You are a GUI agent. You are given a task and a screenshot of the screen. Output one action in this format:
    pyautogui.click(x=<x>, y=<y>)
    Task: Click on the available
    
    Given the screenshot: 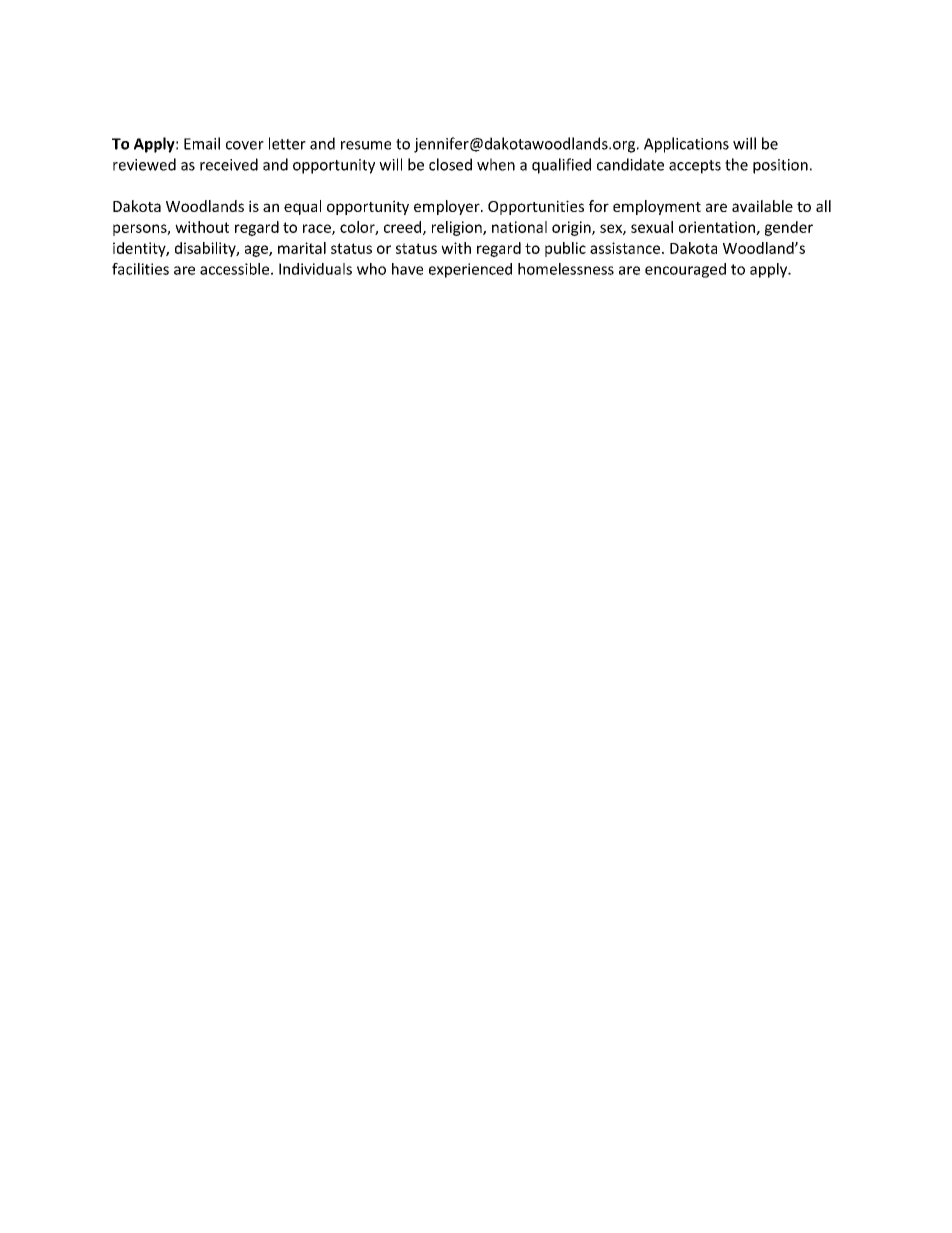 What is the action you would take?
    pyautogui.click(x=762, y=206)
